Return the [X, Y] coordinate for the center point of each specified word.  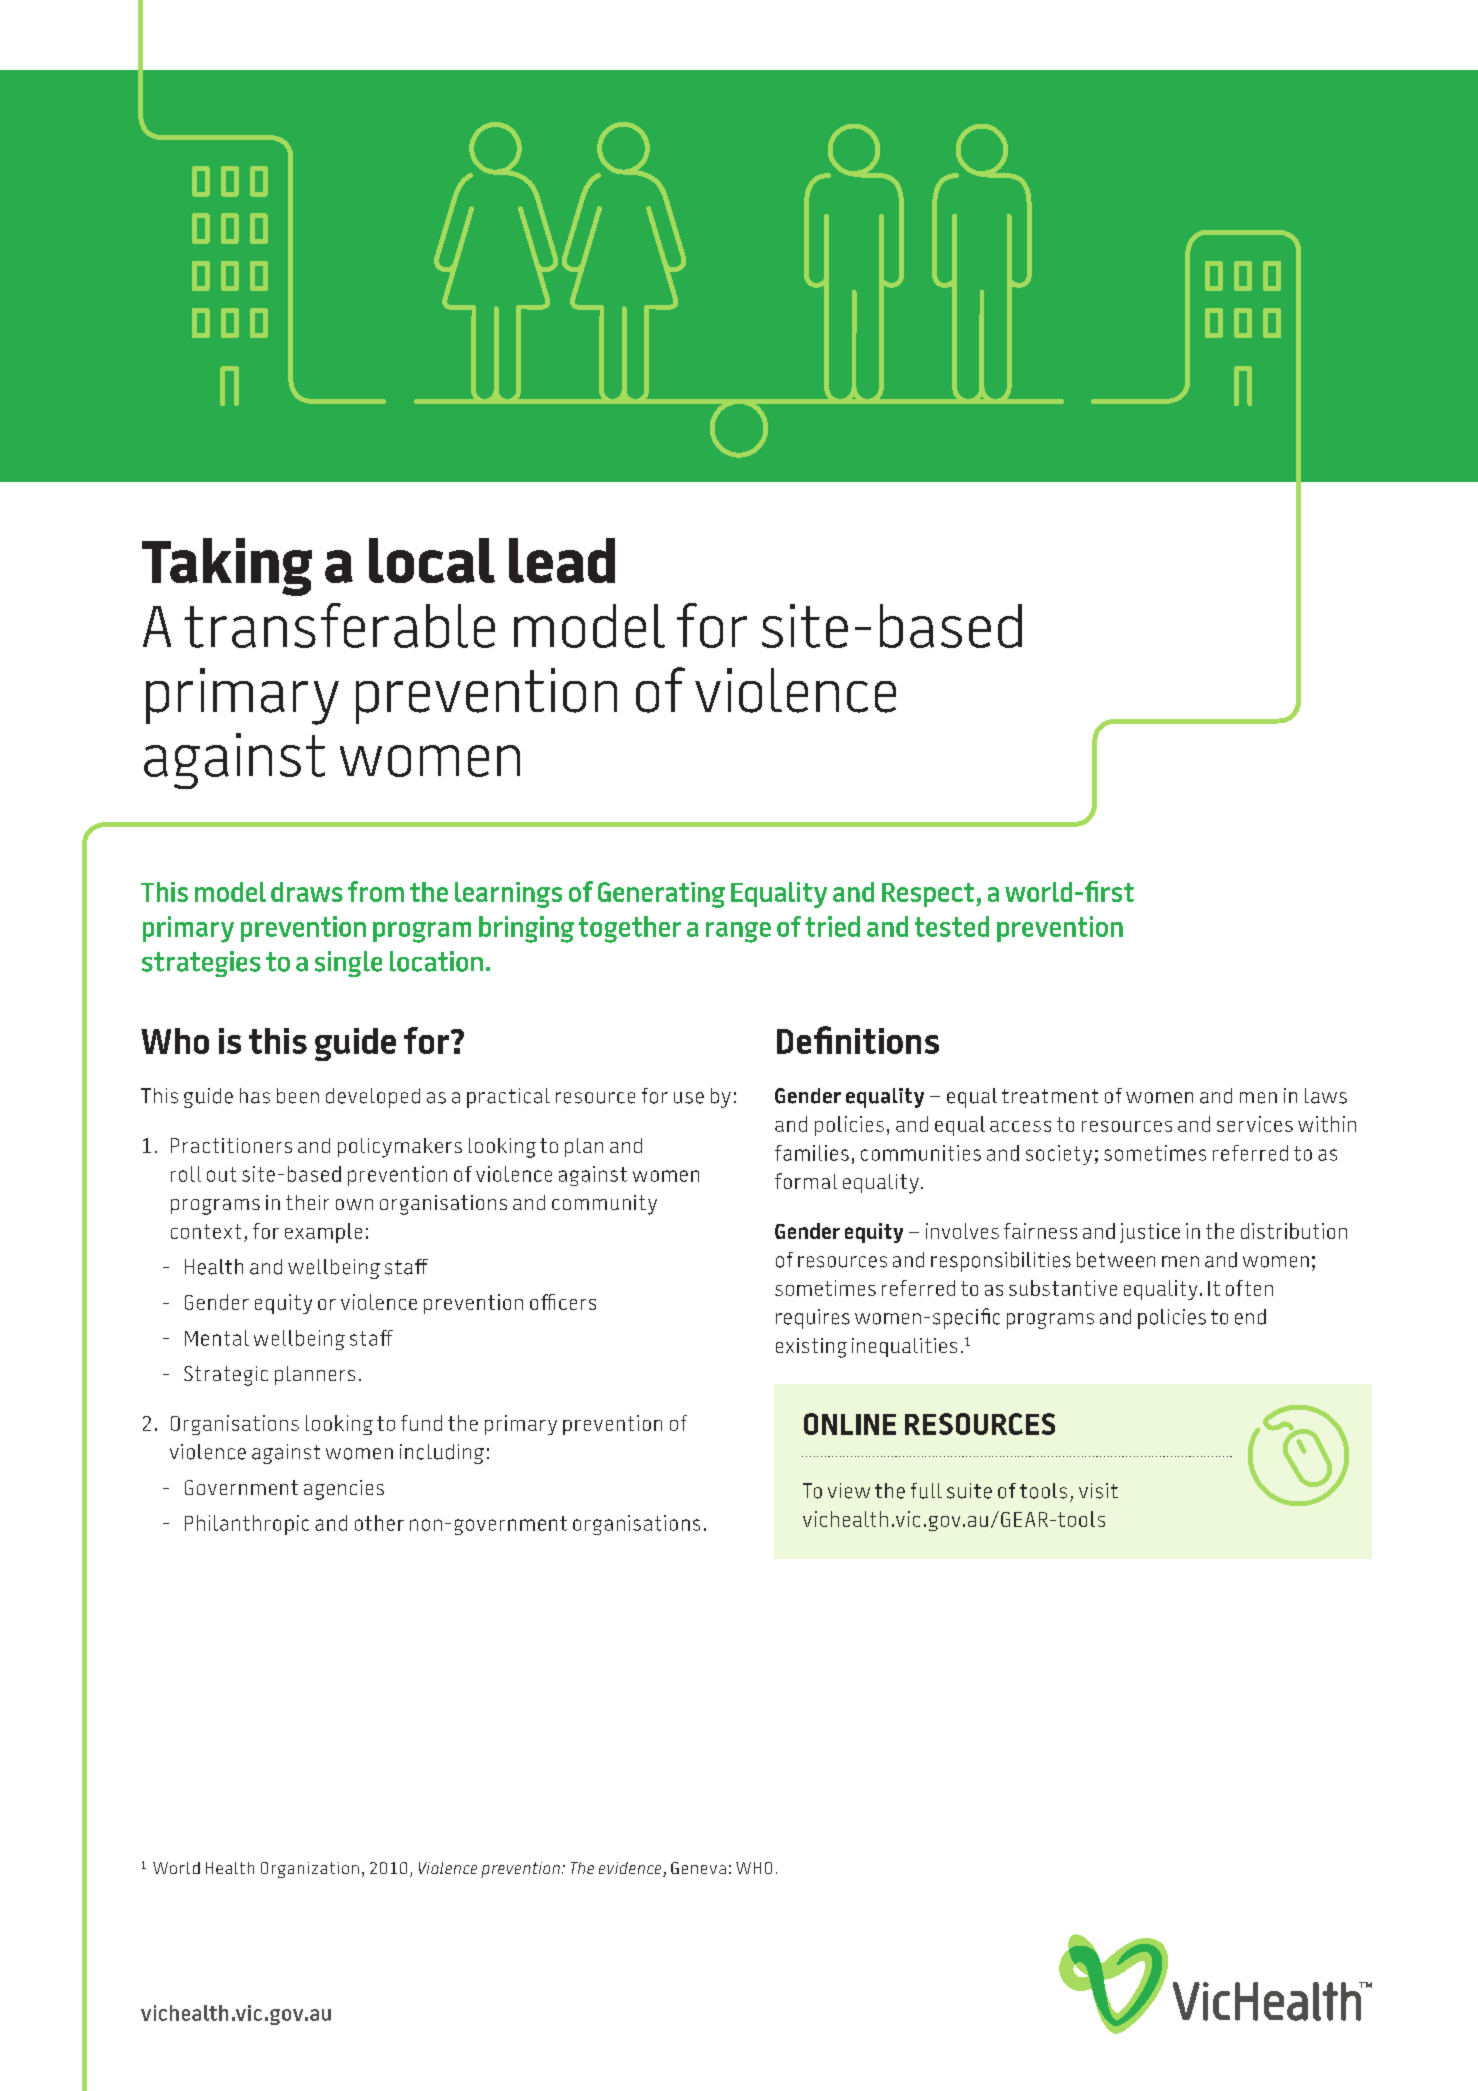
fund [421, 1423]
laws [1326, 1096]
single [348, 964]
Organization [310, 1870]
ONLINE [850, 1424]
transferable [339, 625]
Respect [929, 895]
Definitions [858, 1040]
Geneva [698, 1868]
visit [1098, 1491]
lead [562, 560]
